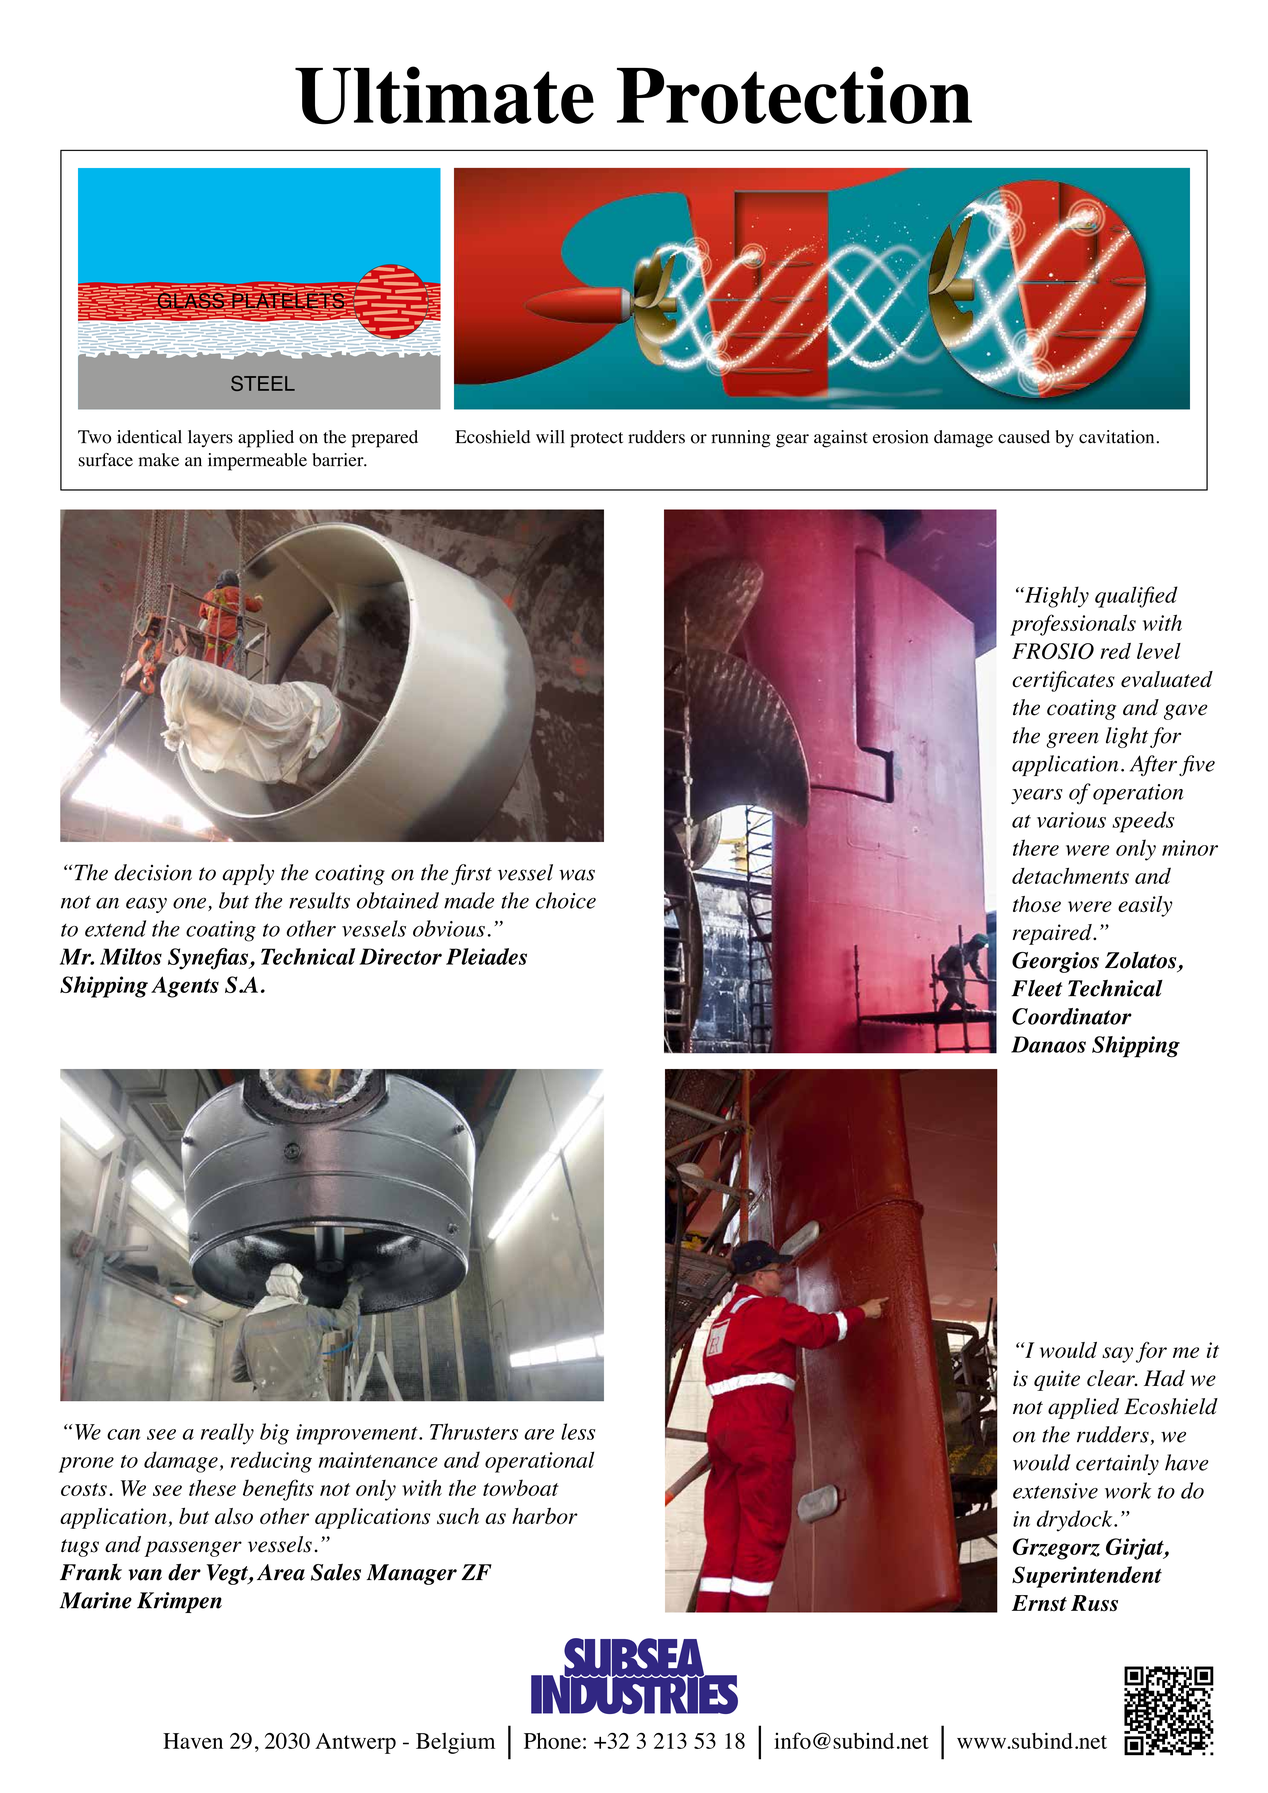 The width and height of the document is (1268, 1793). Describe the element at coordinates (552, 1741) in the document. I see `Phone` at that location.
